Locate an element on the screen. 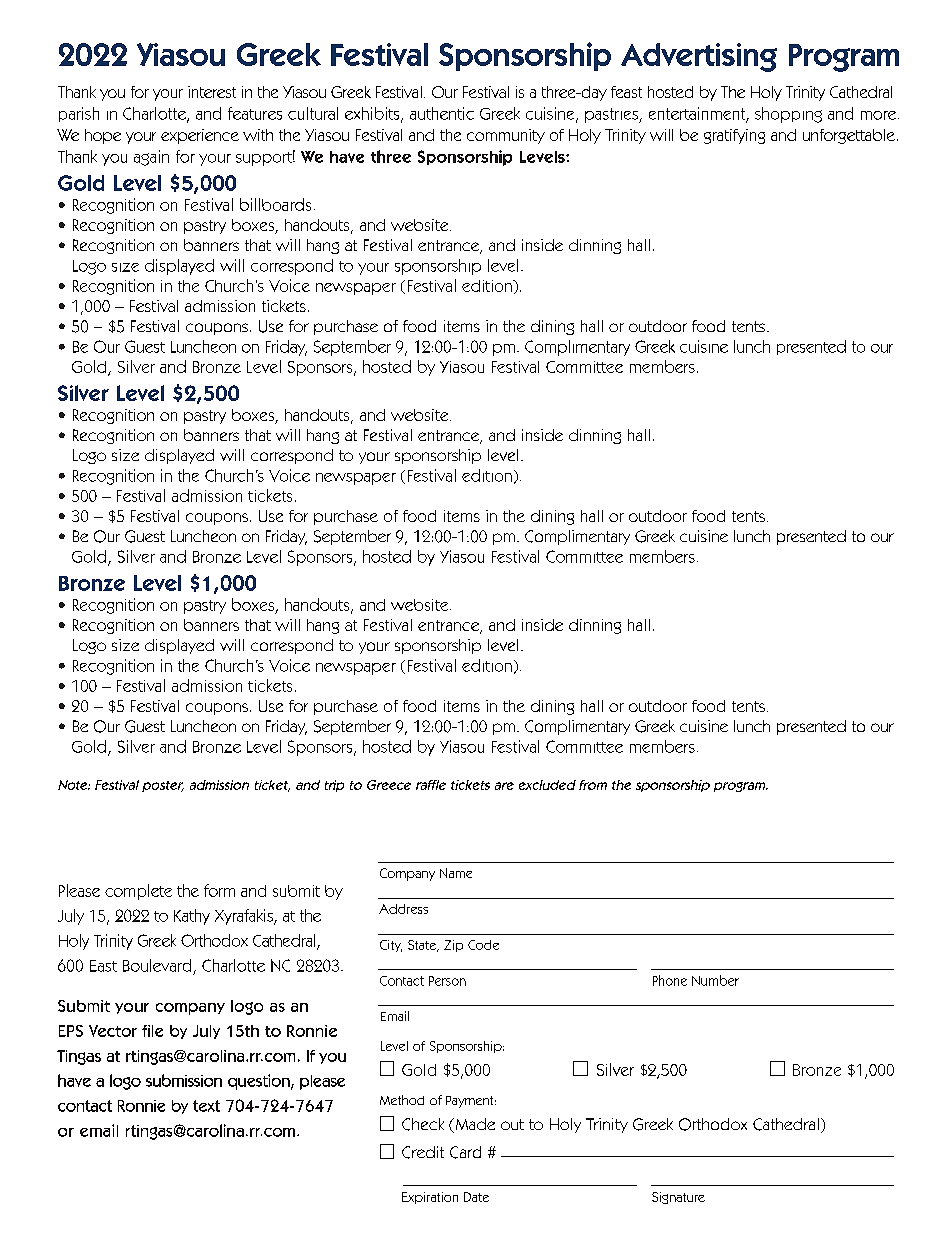 The height and width of the screenshot is (1233, 952). Number is located at coordinates (715, 980).
